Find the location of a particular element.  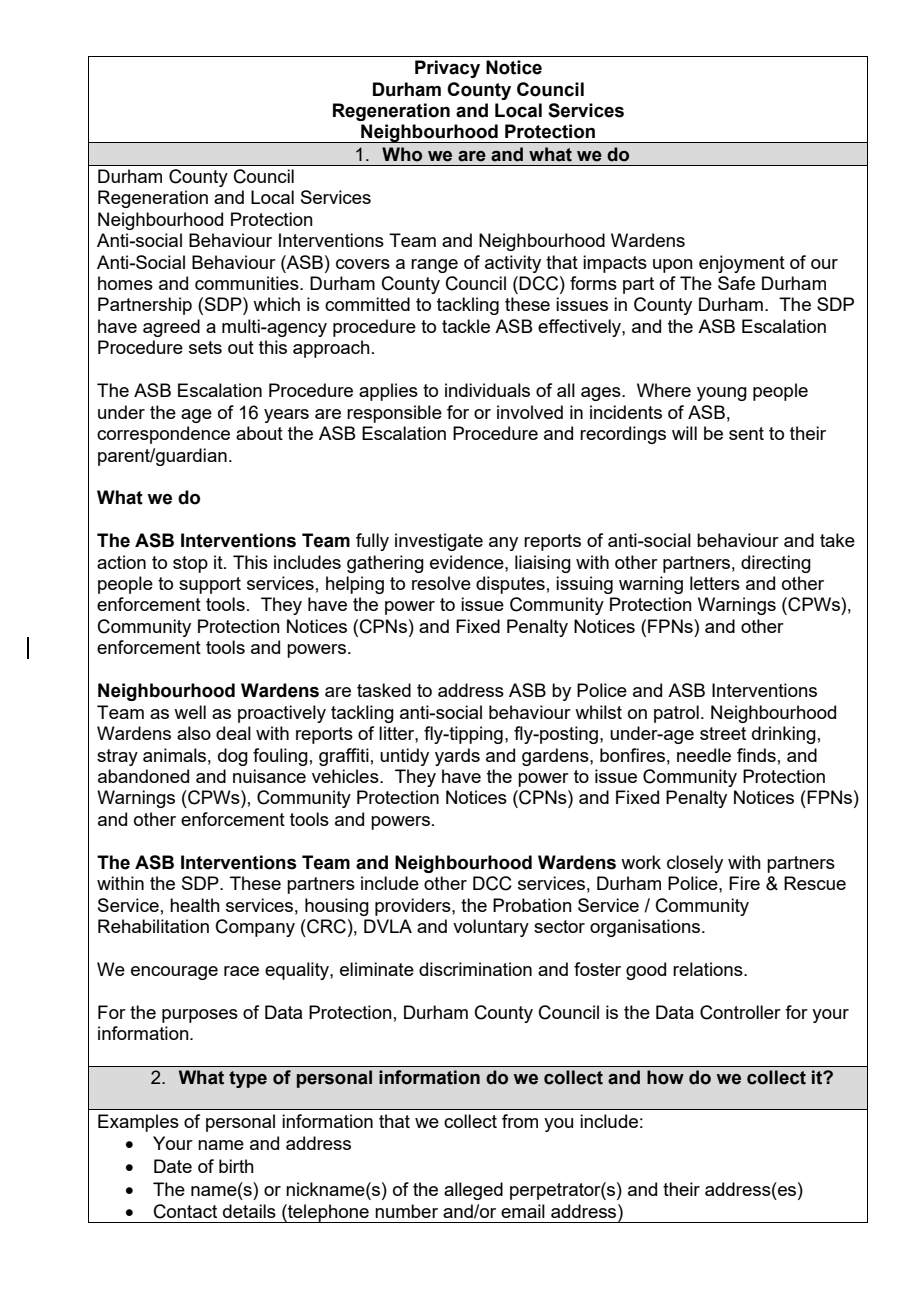

alleged is located at coordinates (473, 1191).
